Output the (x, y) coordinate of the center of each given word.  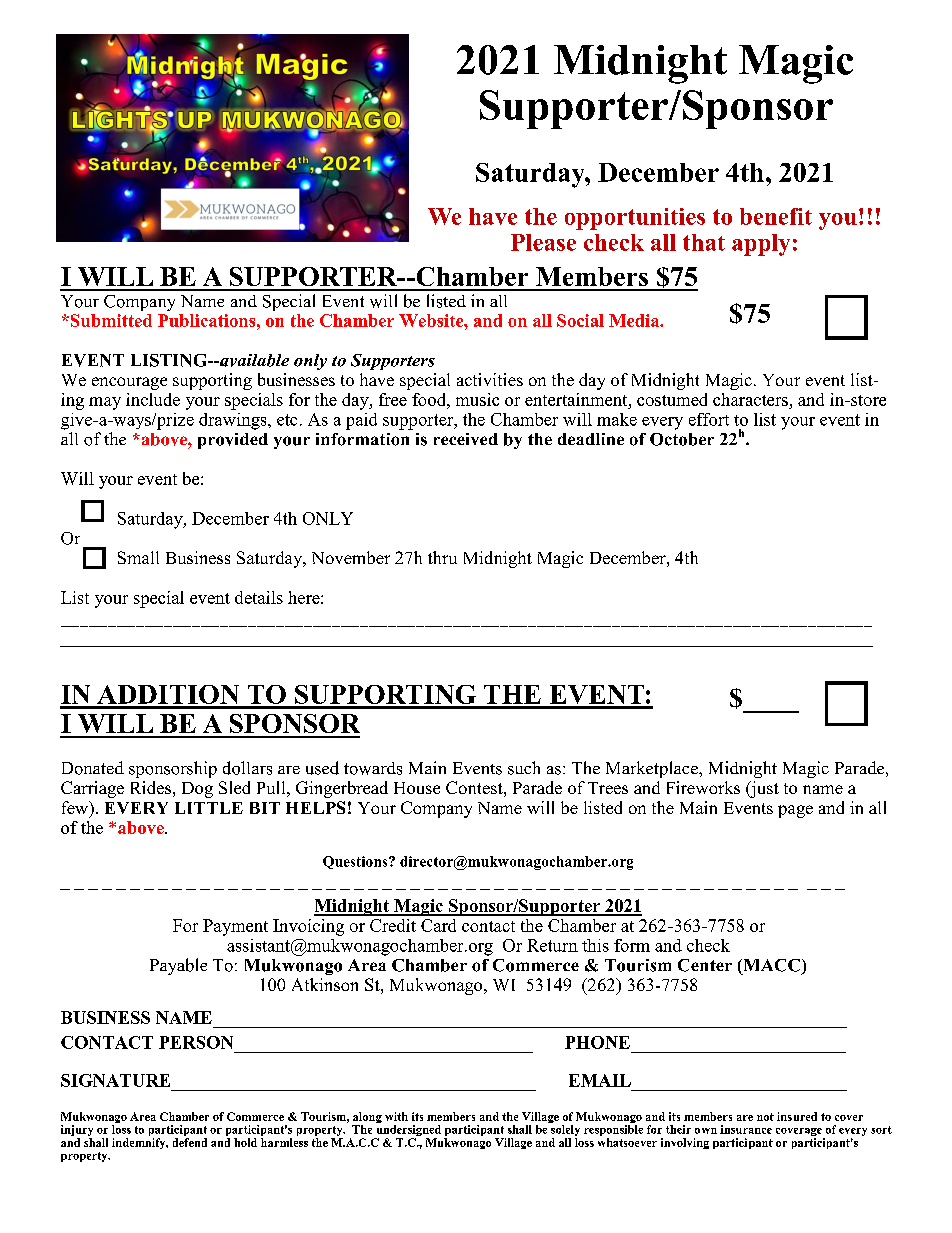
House (417, 788)
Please (543, 242)
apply (761, 245)
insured (797, 1116)
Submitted (110, 320)
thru (442, 557)
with (396, 1116)
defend (190, 1142)
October (682, 439)
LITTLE (209, 808)
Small (138, 557)
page (795, 811)
